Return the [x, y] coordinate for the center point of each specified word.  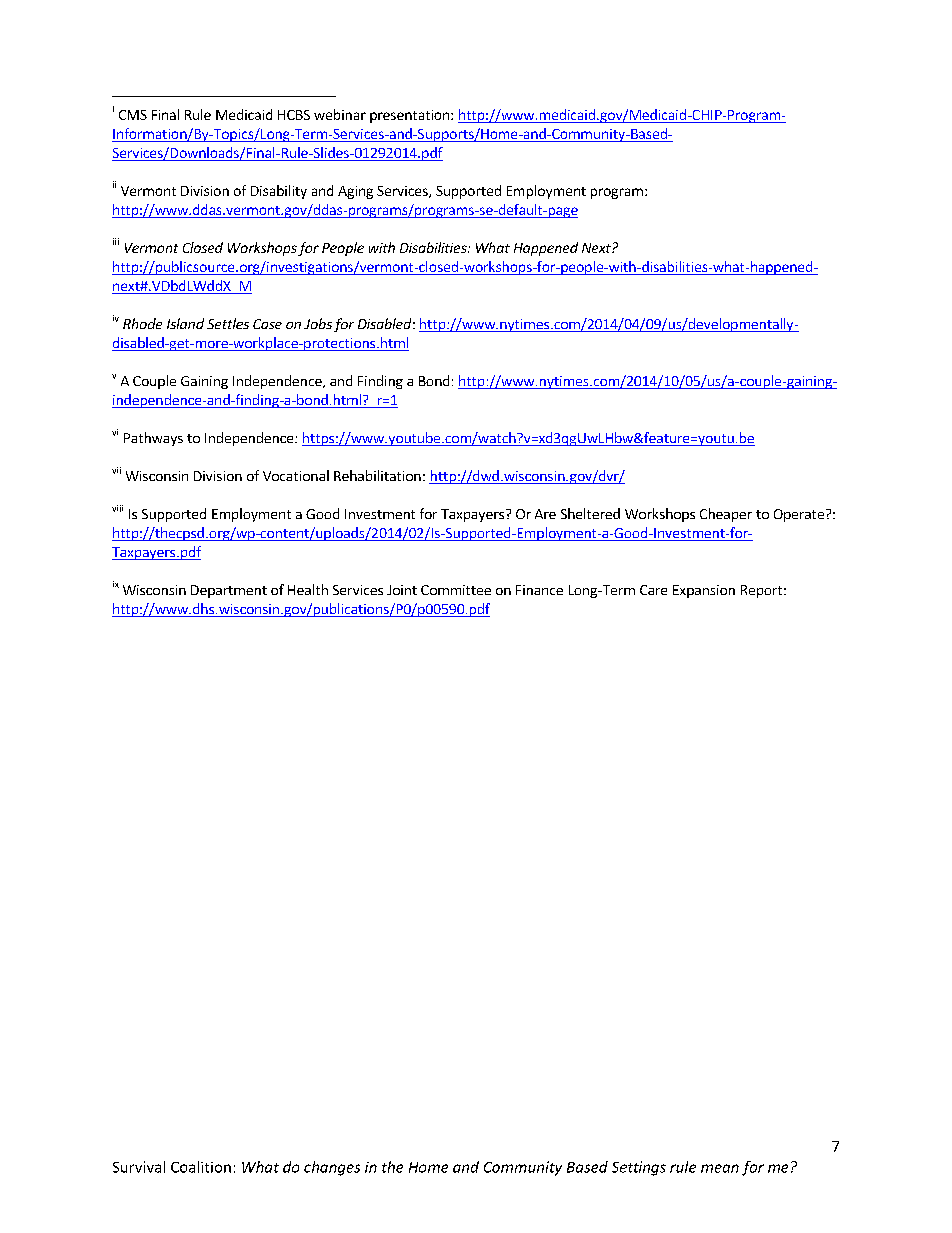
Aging [355, 192]
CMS [133, 115]
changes [332, 1168]
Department [229, 591]
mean [720, 1168]
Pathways [153, 439]
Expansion [704, 591]
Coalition [201, 1167]
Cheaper [726, 515]
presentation [409, 116]
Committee [456, 590]
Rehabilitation [377, 475]
